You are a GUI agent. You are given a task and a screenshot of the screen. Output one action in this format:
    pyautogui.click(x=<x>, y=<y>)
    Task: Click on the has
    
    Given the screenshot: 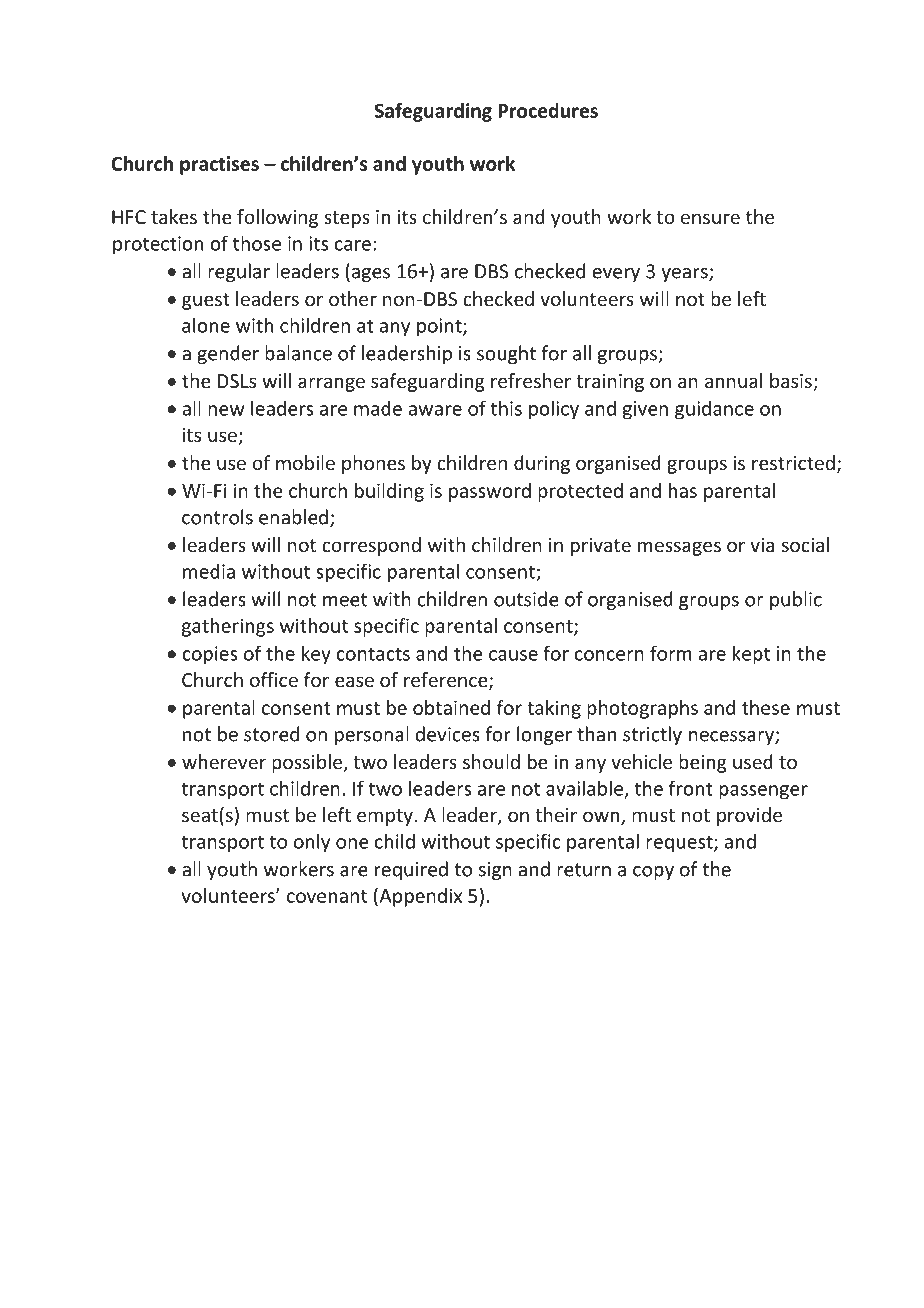 What is the action you would take?
    pyautogui.click(x=683, y=490)
